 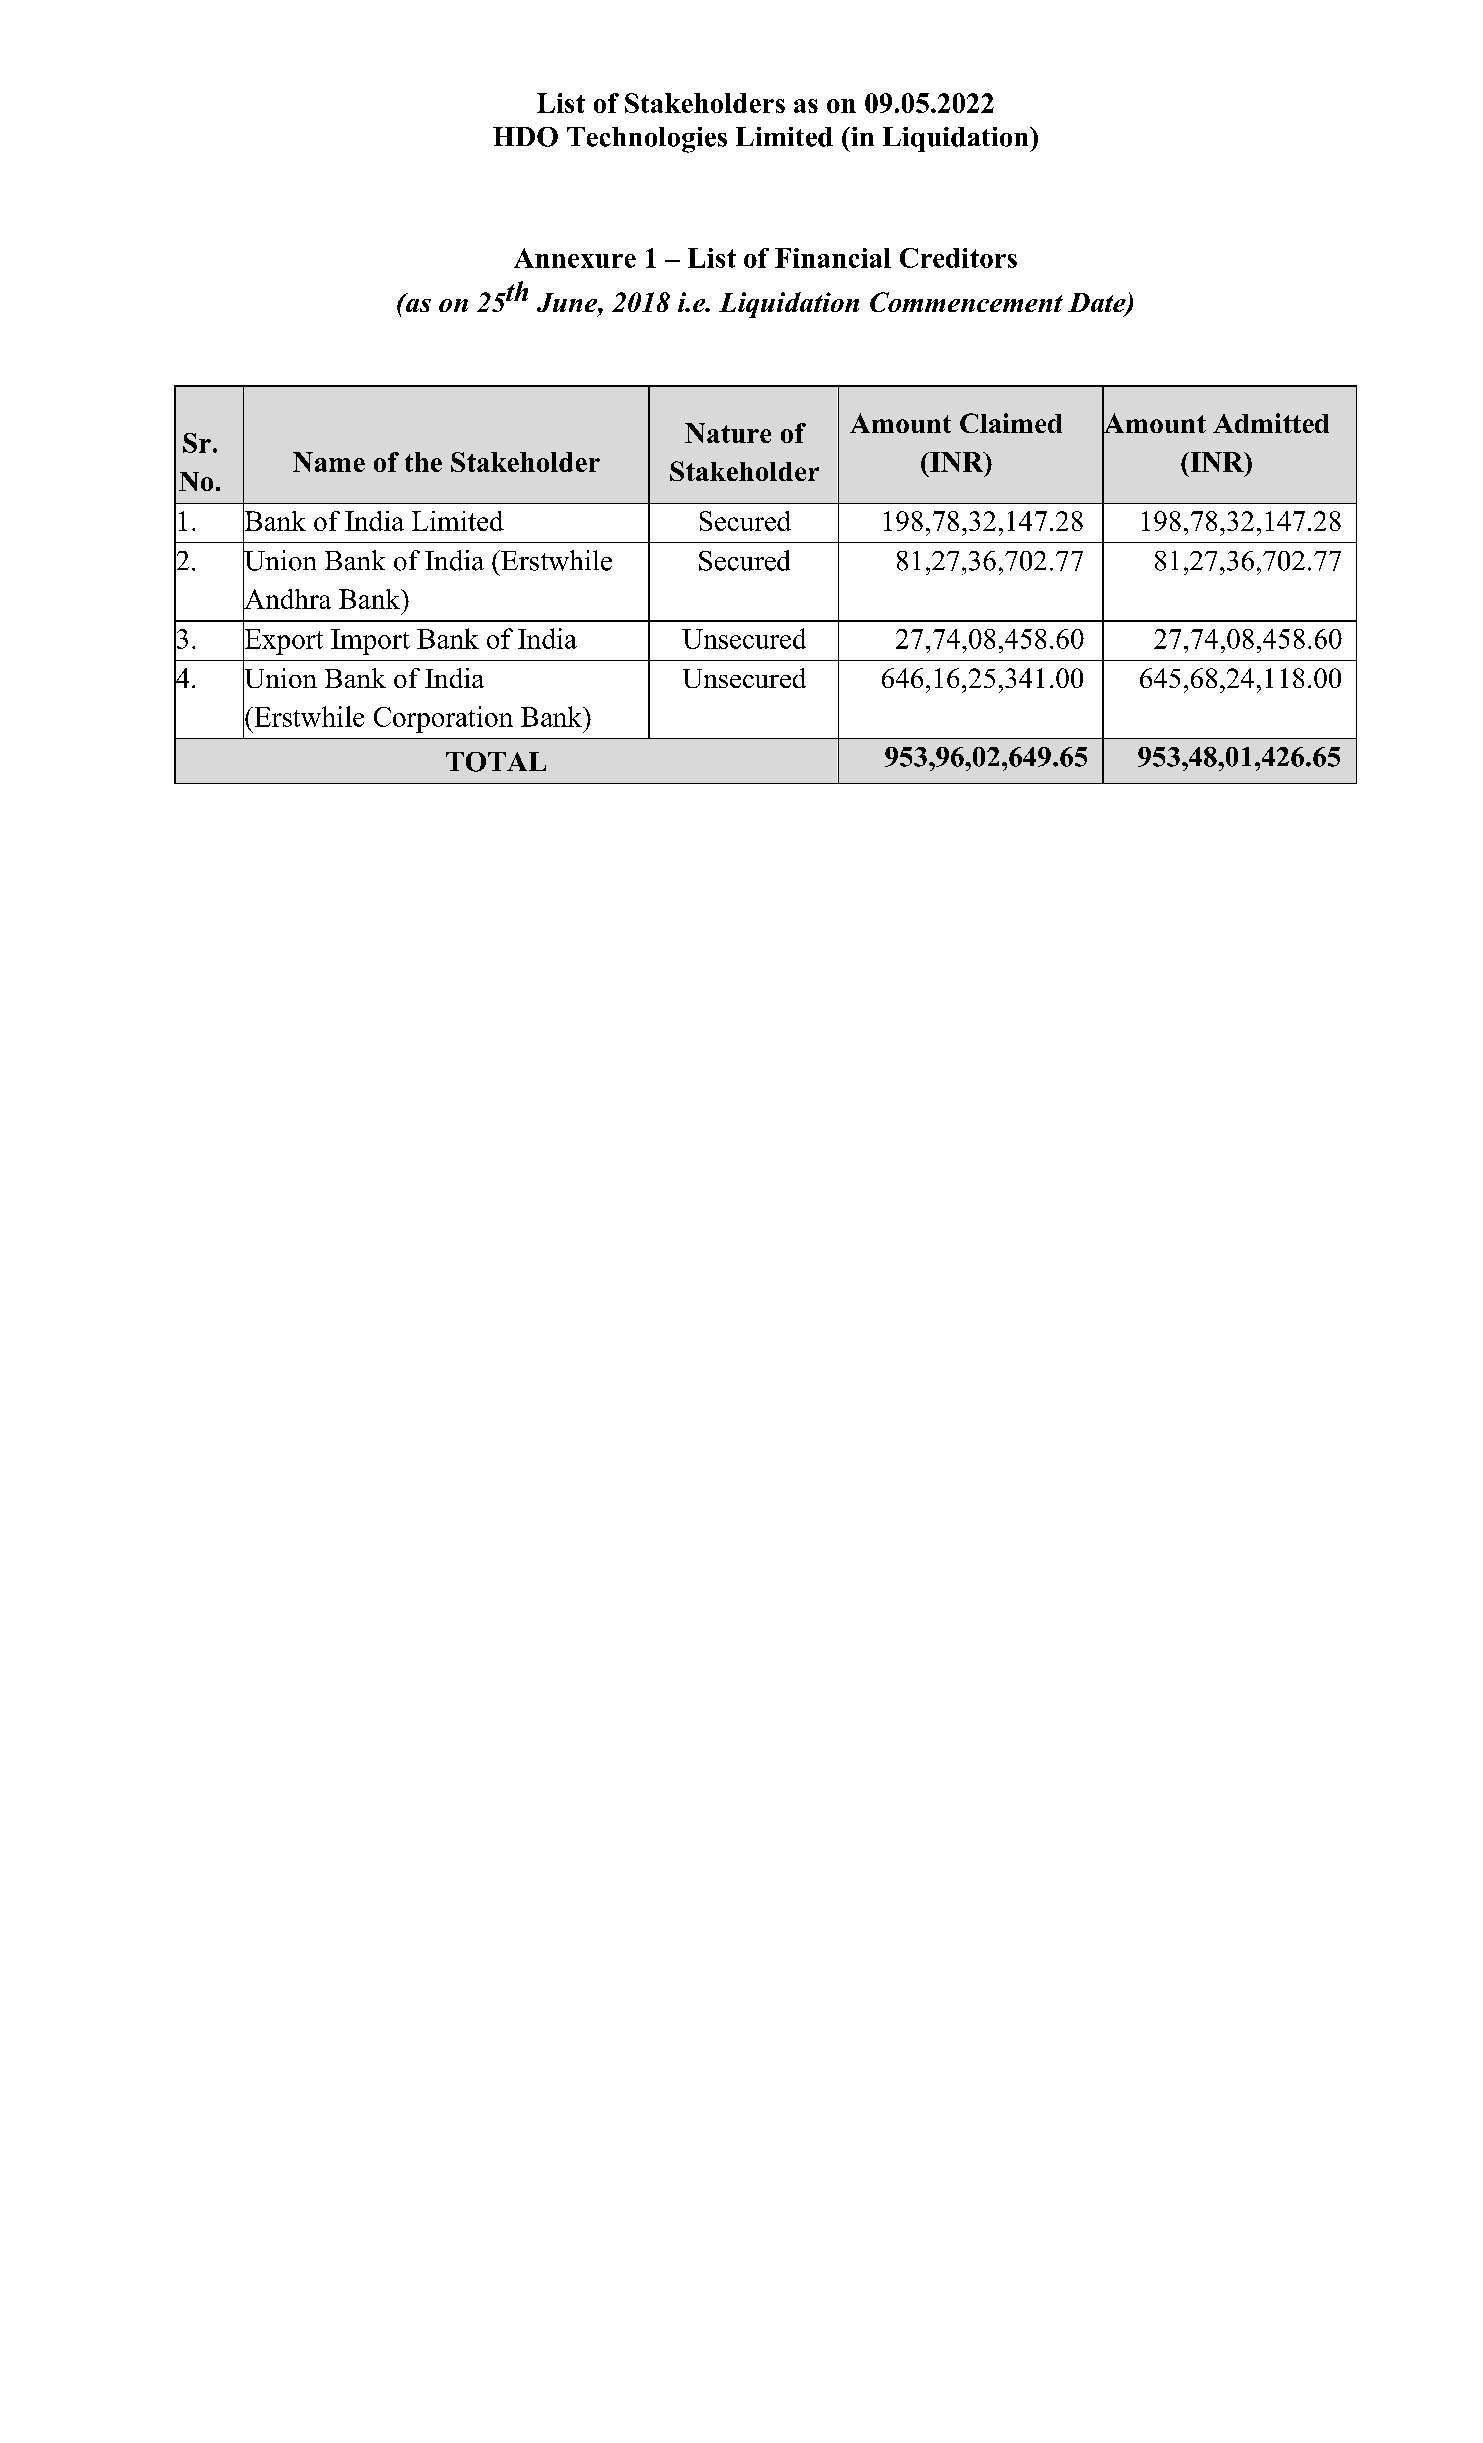 What do you see at coordinates (958, 258) in the image?
I see `Creditors` at bounding box center [958, 258].
